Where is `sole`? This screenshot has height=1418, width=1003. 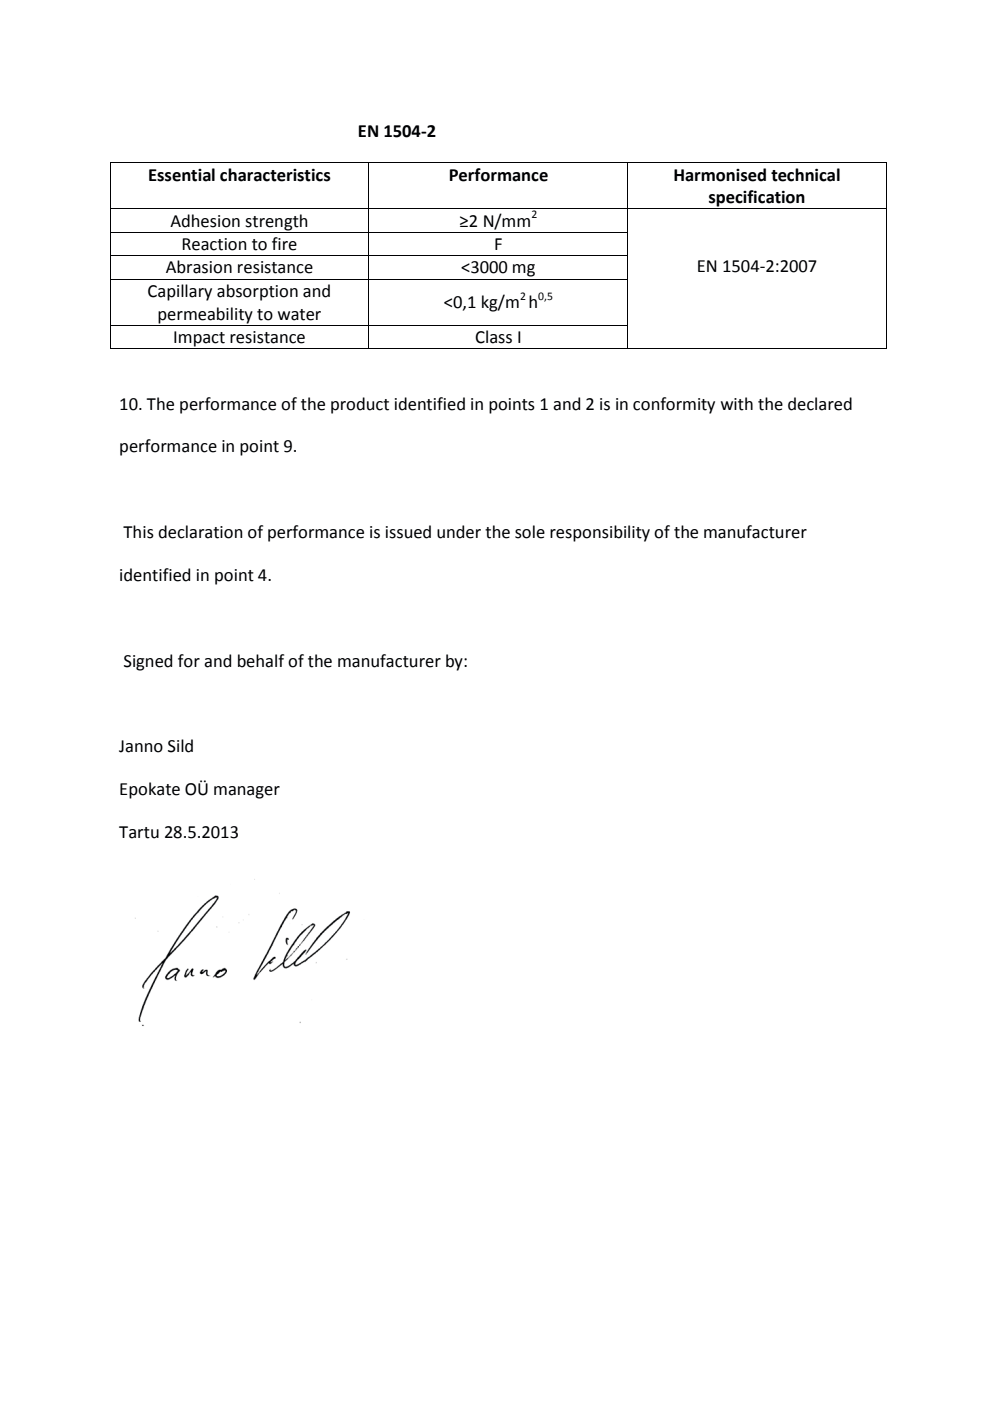 sole is located at coordinates (530, 532).
